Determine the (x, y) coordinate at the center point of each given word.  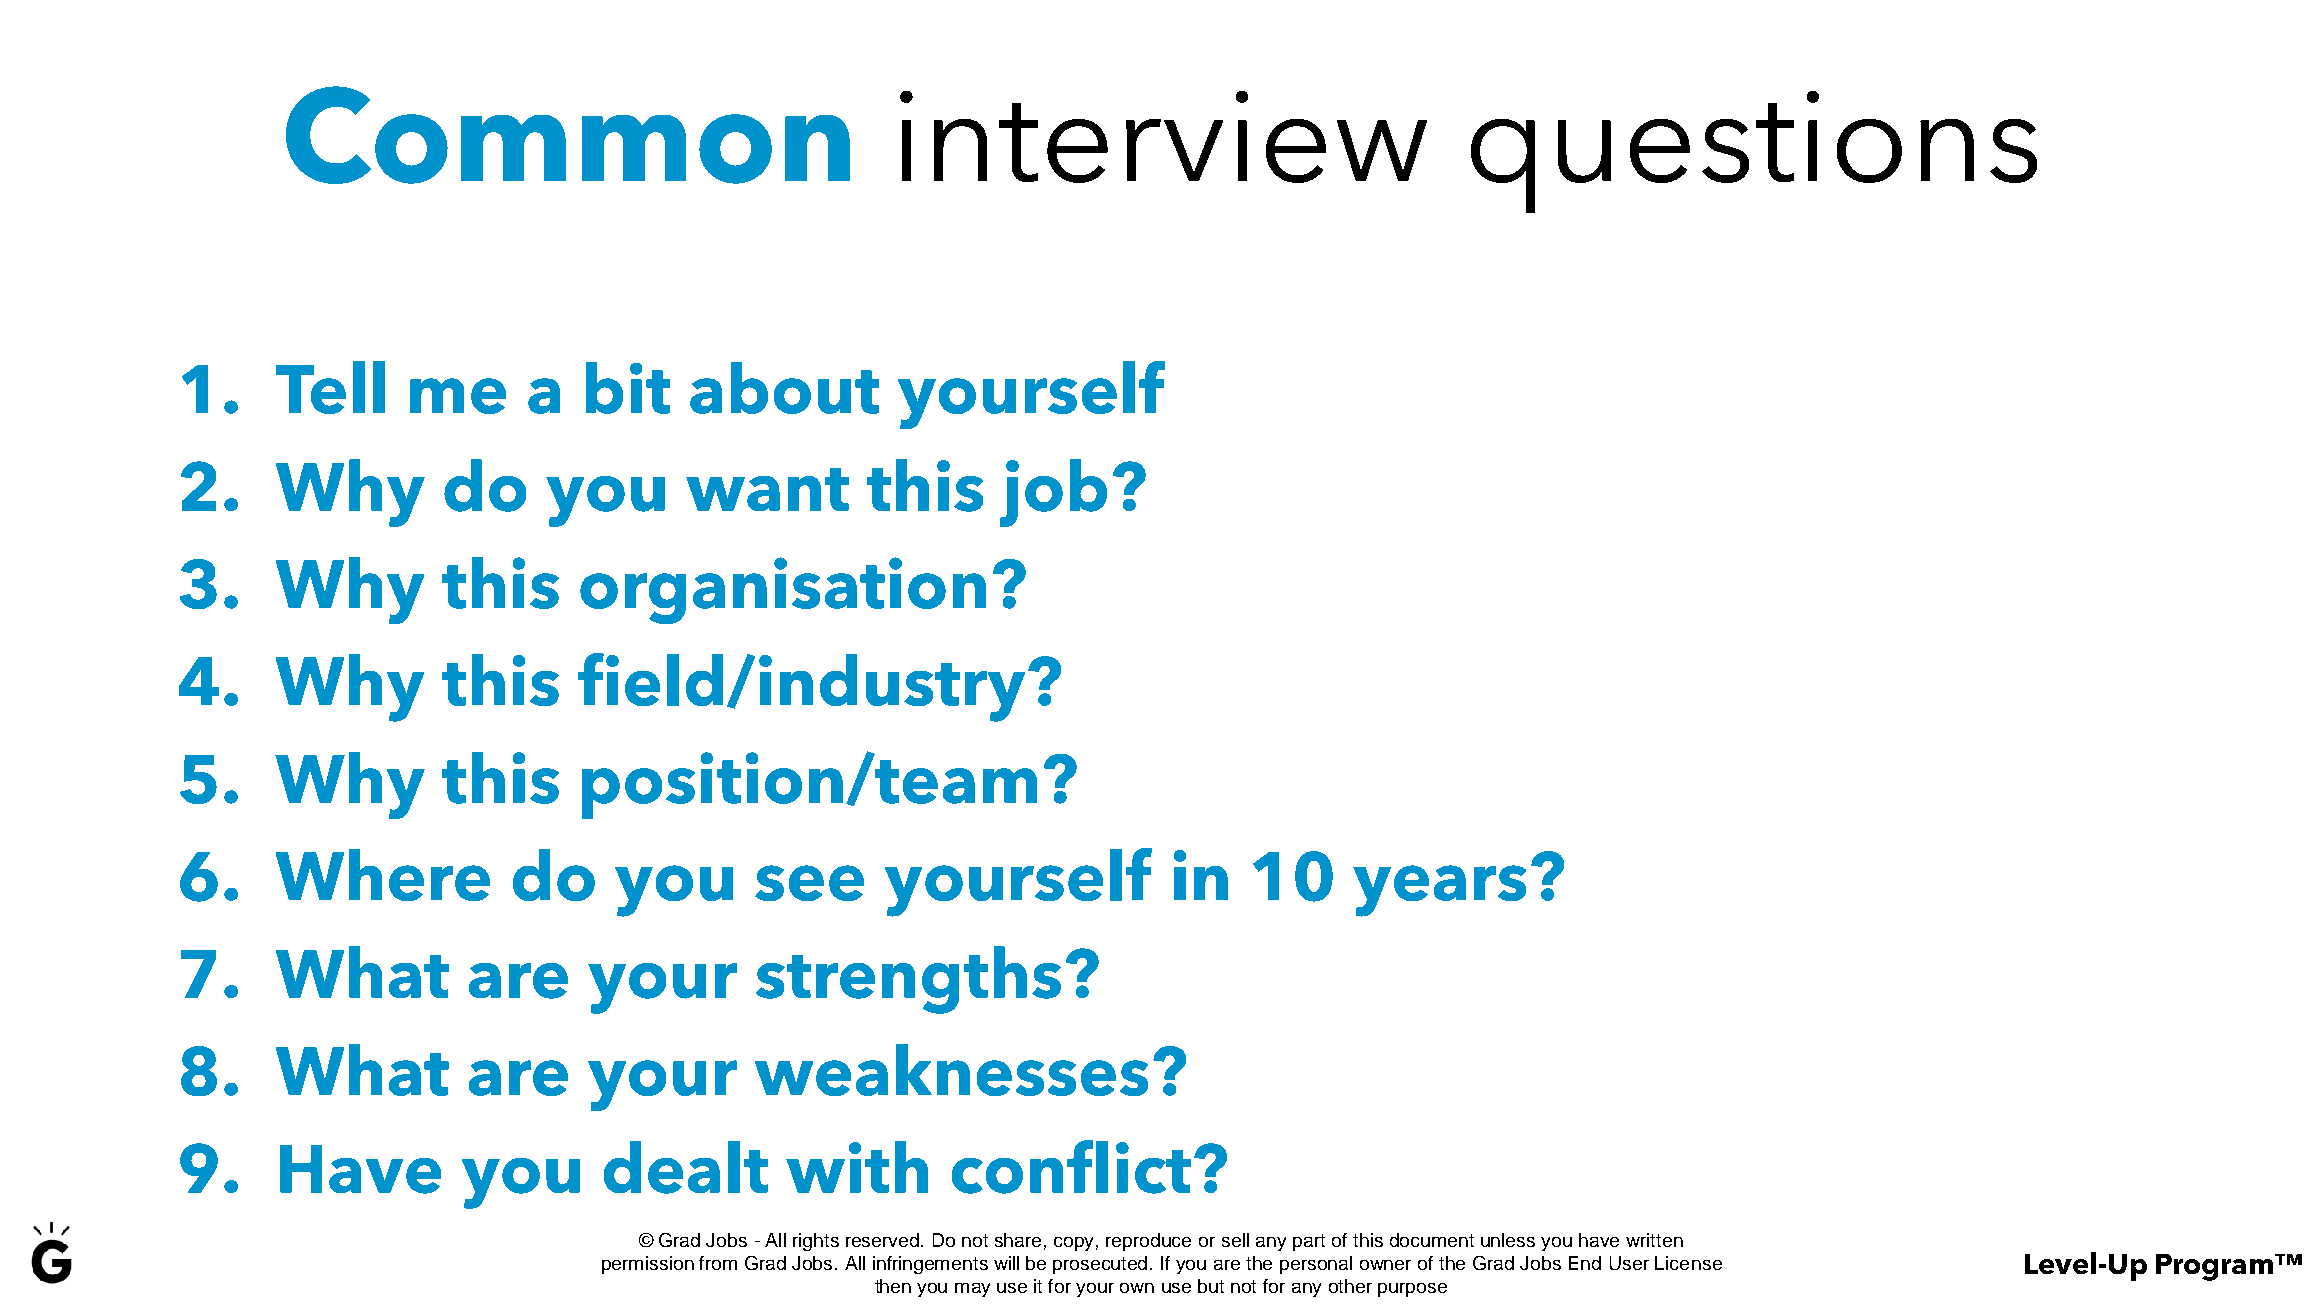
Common (568, 135)
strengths (908, 980)
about (784, 388)
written (1654, 1240)
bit (628, 388)
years (1439, 891)
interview (1163, 137)
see (809, 883)
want (767, 489)
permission (648, 1265)
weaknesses (951, 1070)
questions (1754, 152)
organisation (783, 590)
